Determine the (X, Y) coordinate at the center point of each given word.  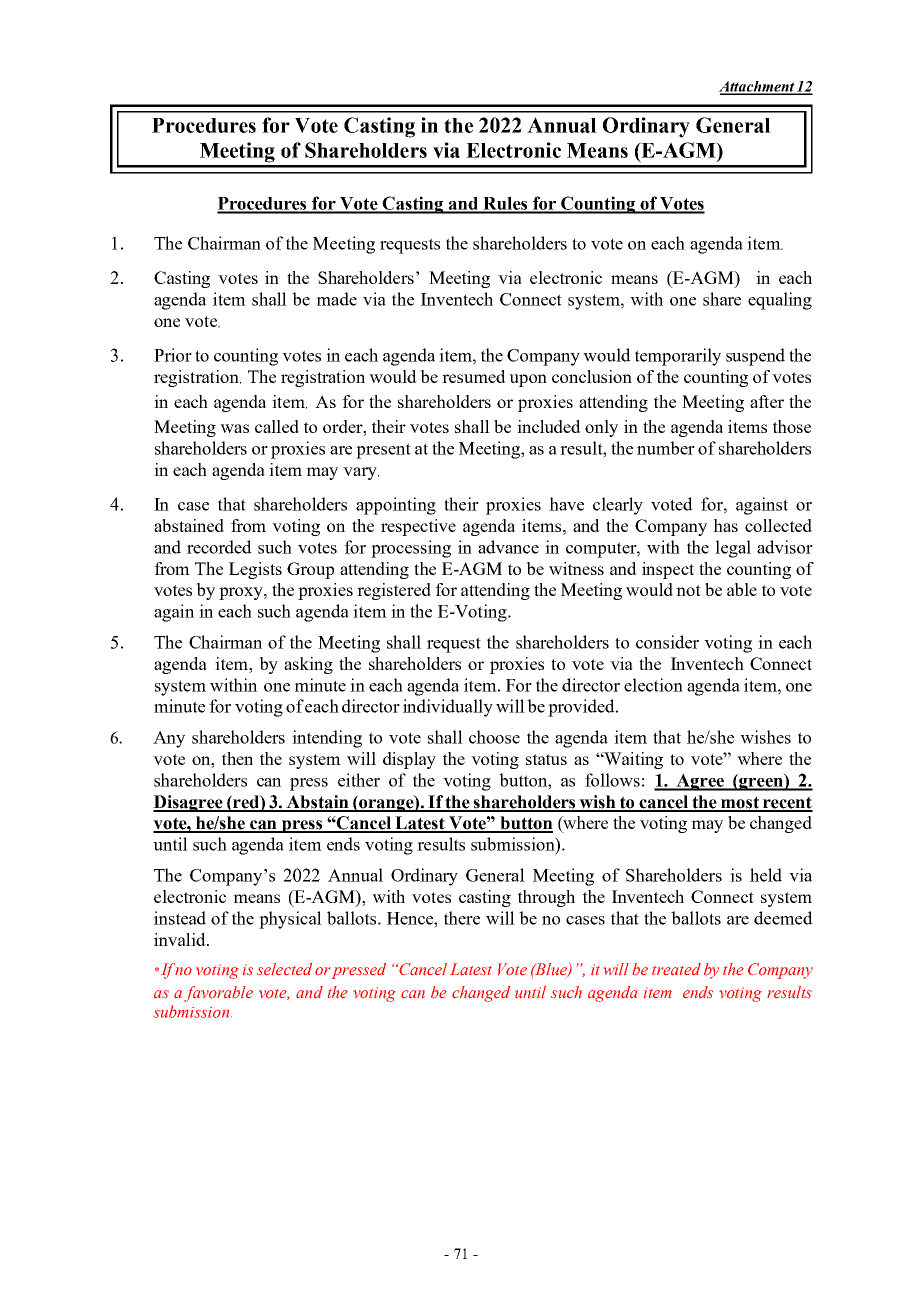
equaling (780, 301)
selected (284, 969)
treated (676, 969)
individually (448, 708)
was (234, 428)
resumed (474, 376)
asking (308, 665)
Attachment (757, 87)
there (462, 918)
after (767, 401)
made (336, 299)
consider (667, 642)
